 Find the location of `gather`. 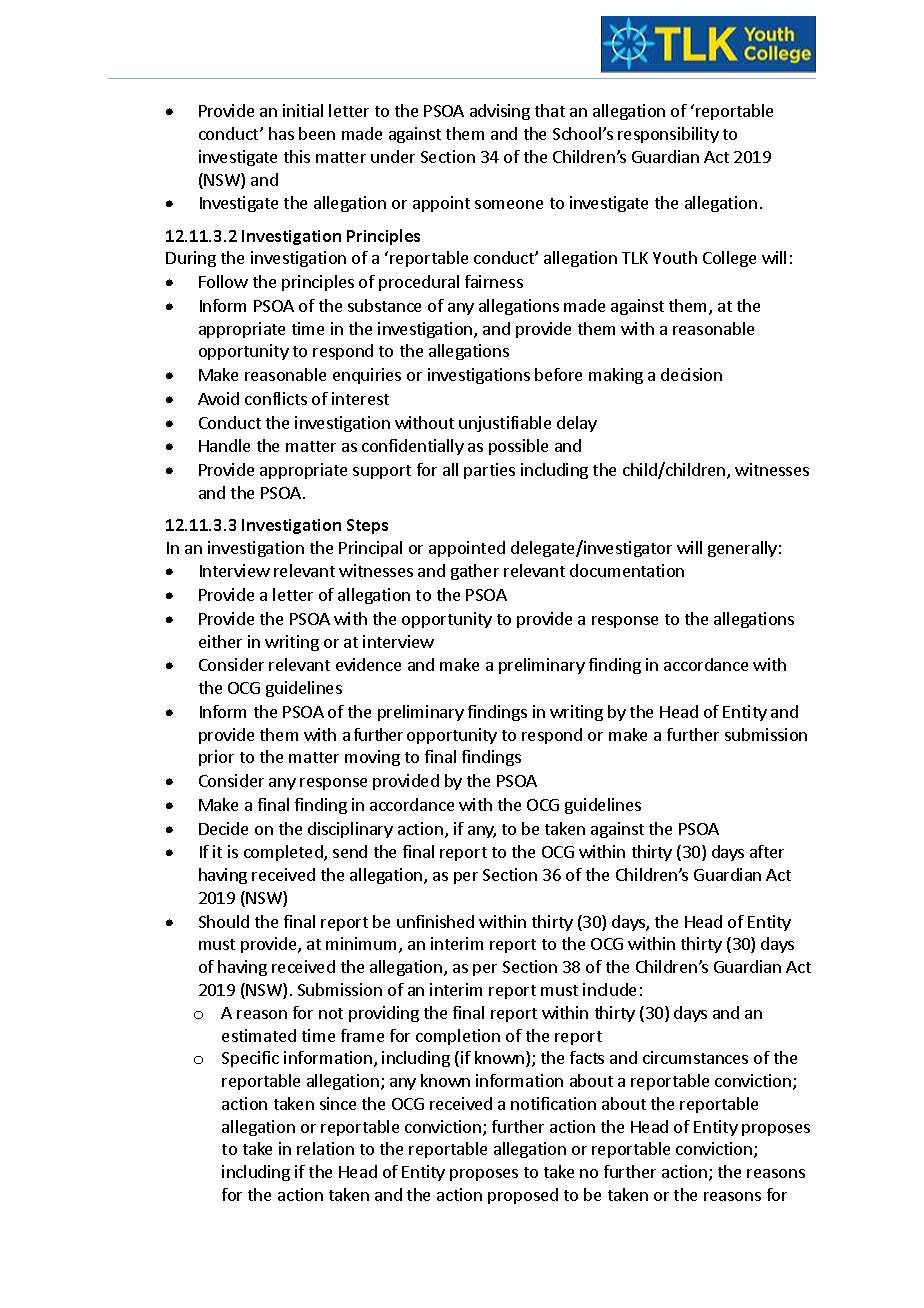

gather is located at coordinates (475, 572).
